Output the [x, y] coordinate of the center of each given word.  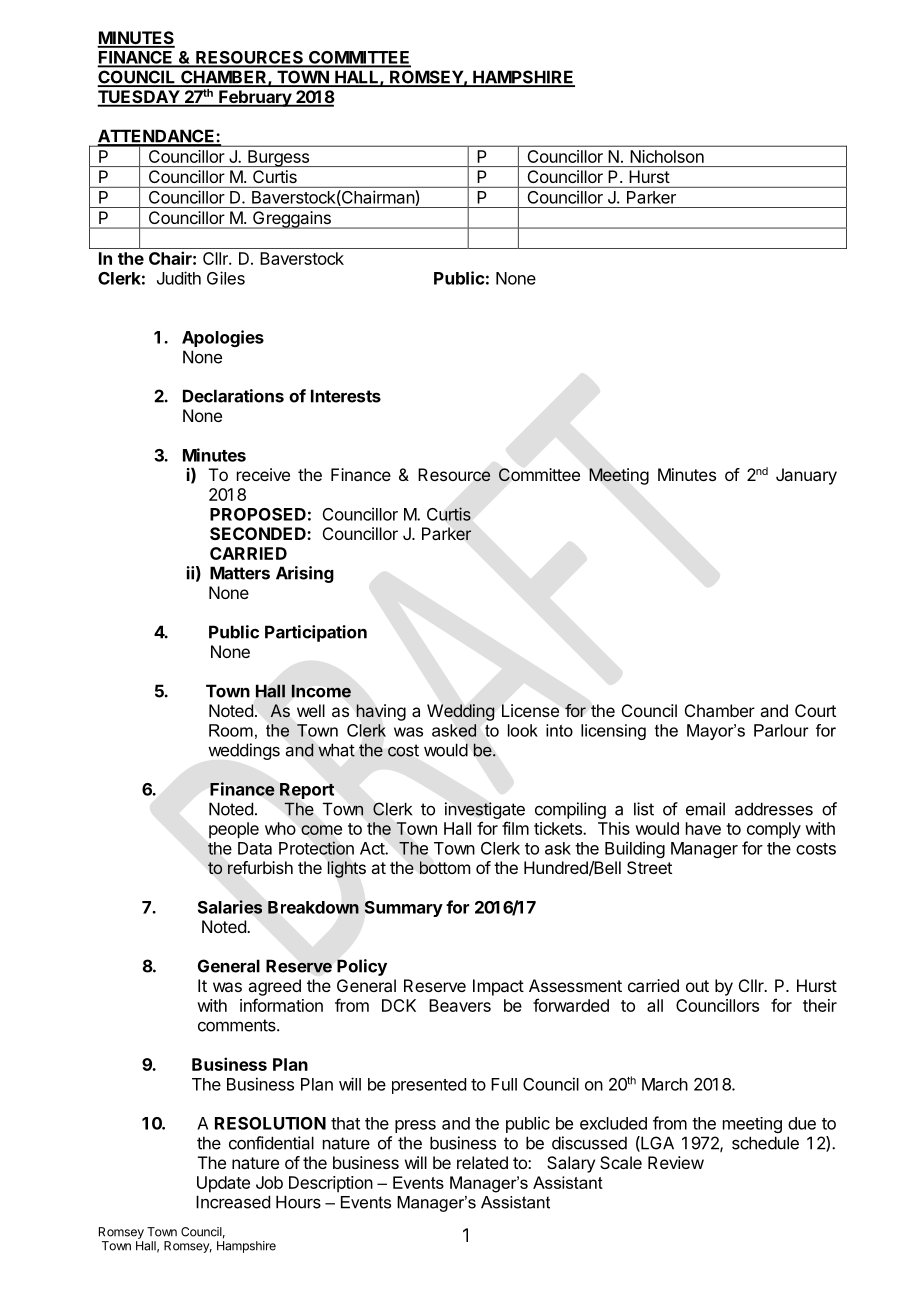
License [530, 710]
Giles [226, 278]
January [806, 476]
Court [815, 710]
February [255, 98]
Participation [316, 633]
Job [269, 1182]
